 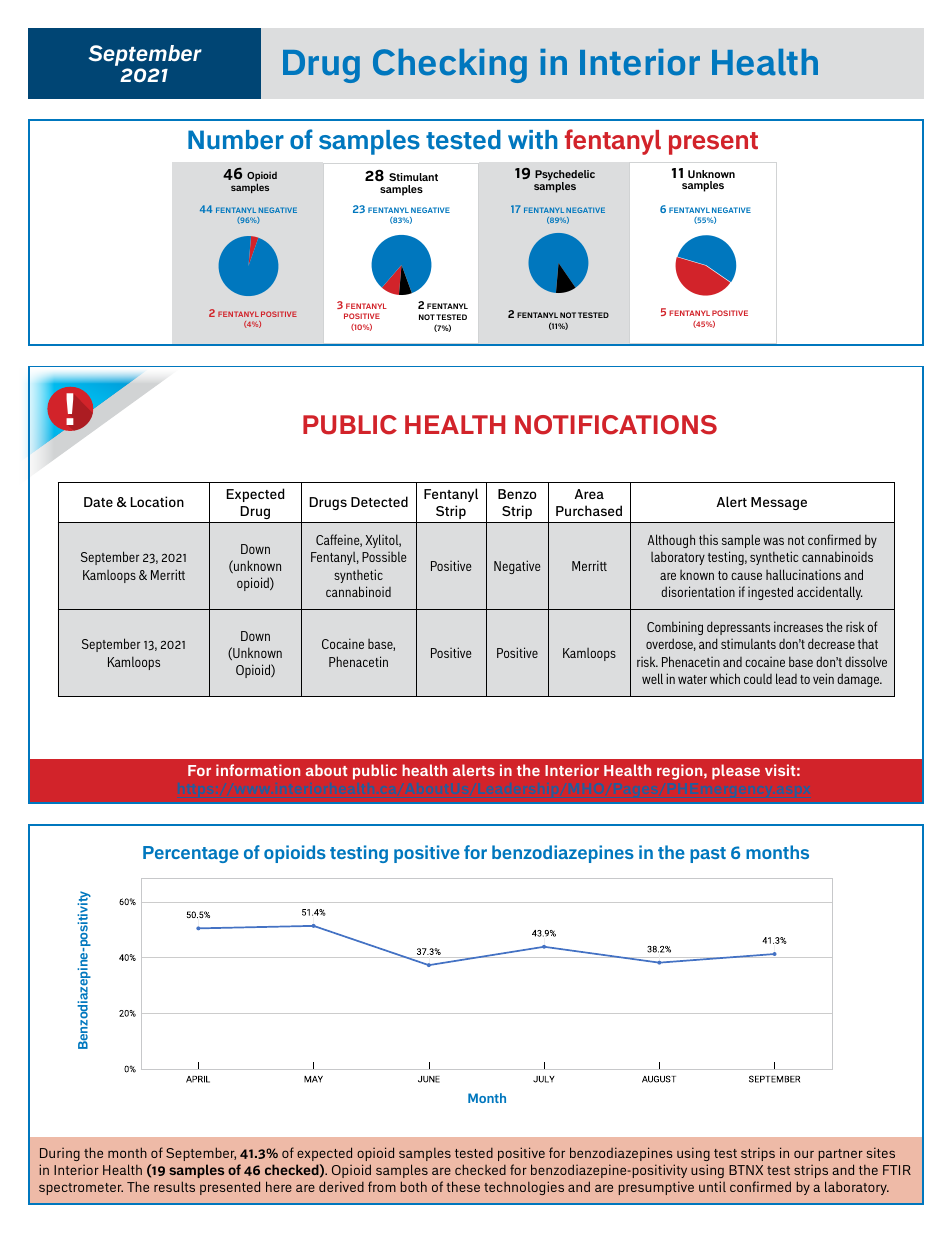 What do you see at coordinates (450, 66) in the document?
I see `Checking` at bounding box center [450, 66].
